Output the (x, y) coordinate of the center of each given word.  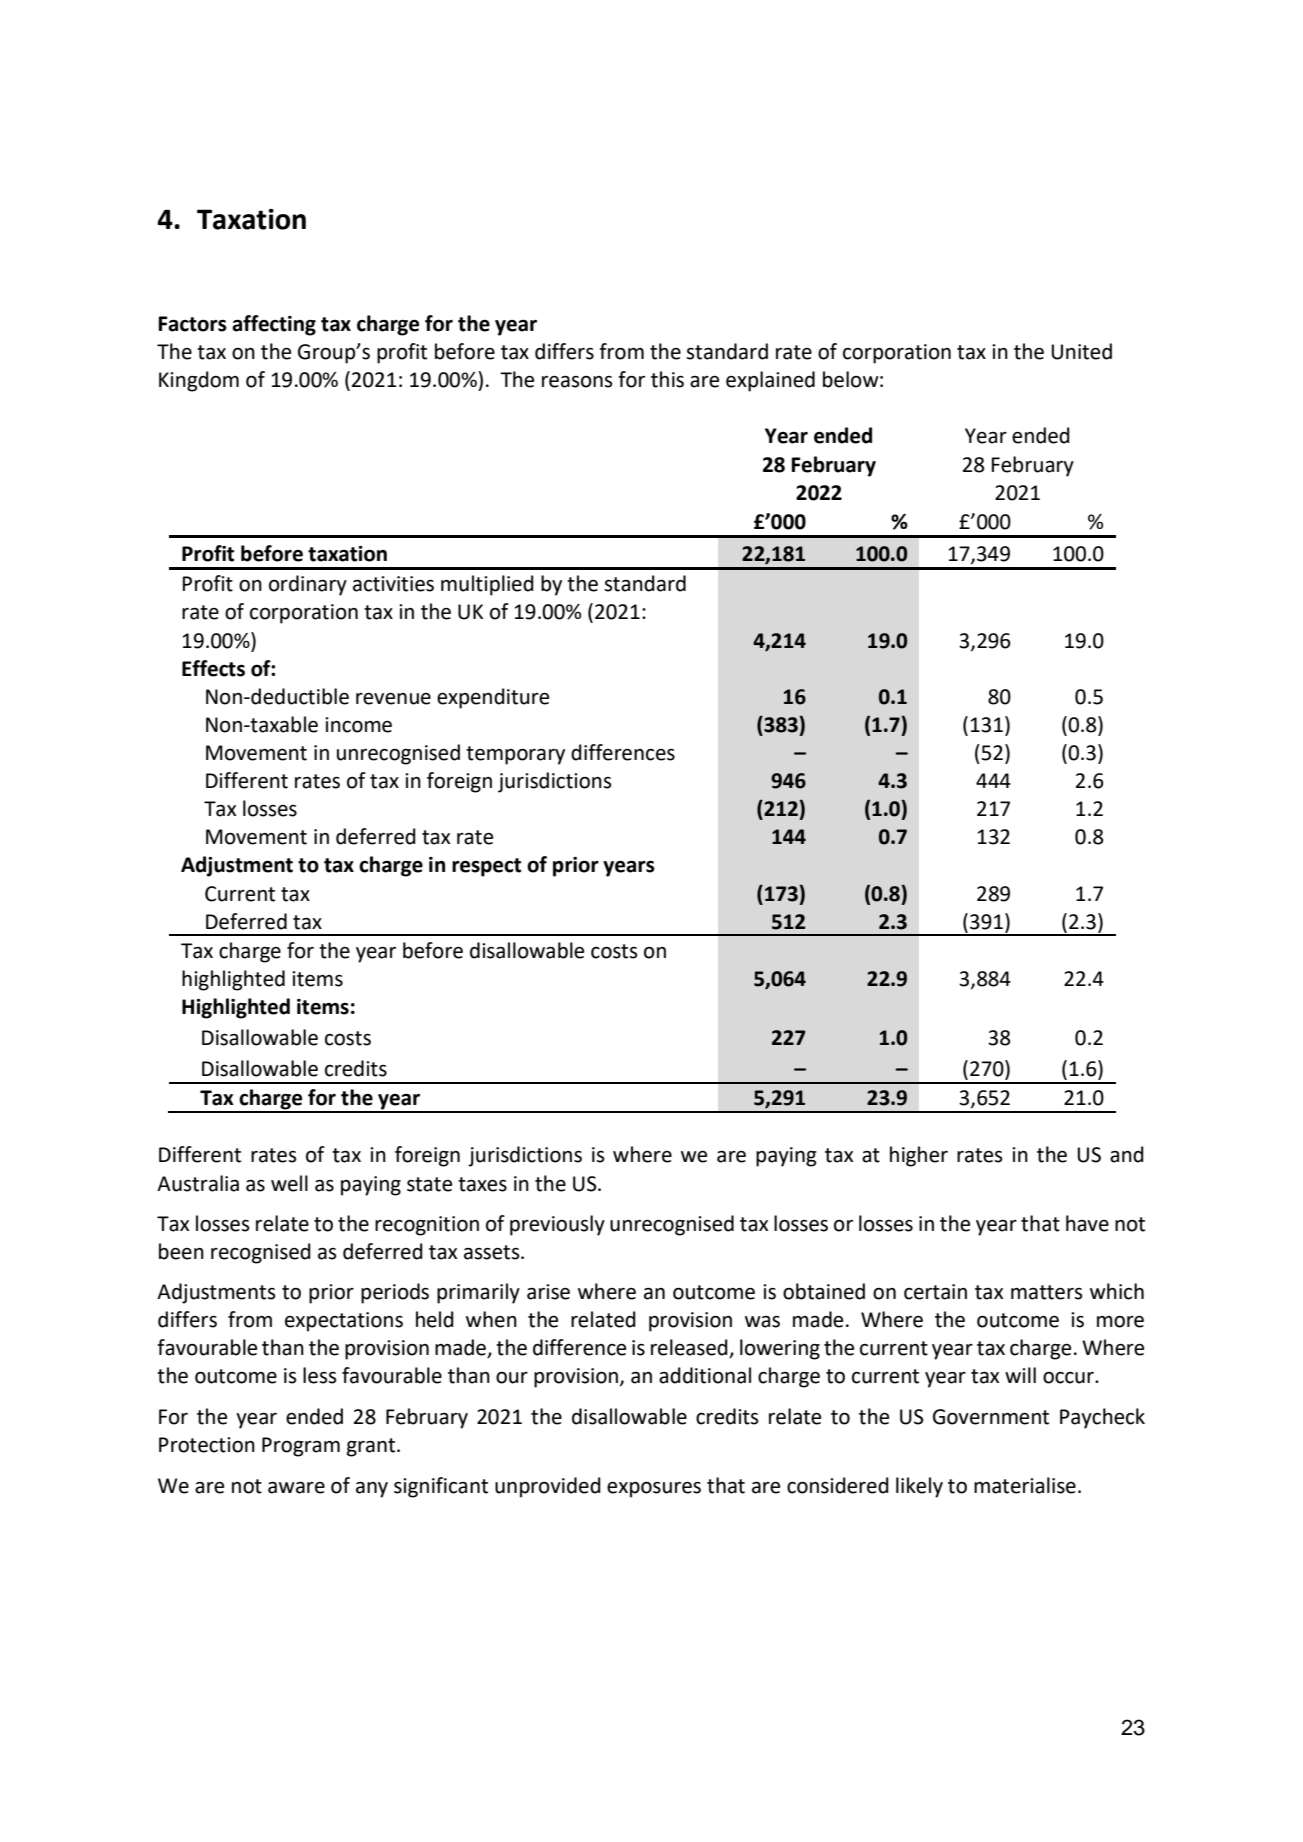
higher (919, 1156)
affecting (274, 325)
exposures (654, 1490)
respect (486, 867)
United (1081, 351)
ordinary (308, 585)
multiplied (487, 585)
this (667, 379)
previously (557, 1225)
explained (770, 381)
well (289, 1183)
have (1087, 1223)
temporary (515, 755)
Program (301, 1447)
